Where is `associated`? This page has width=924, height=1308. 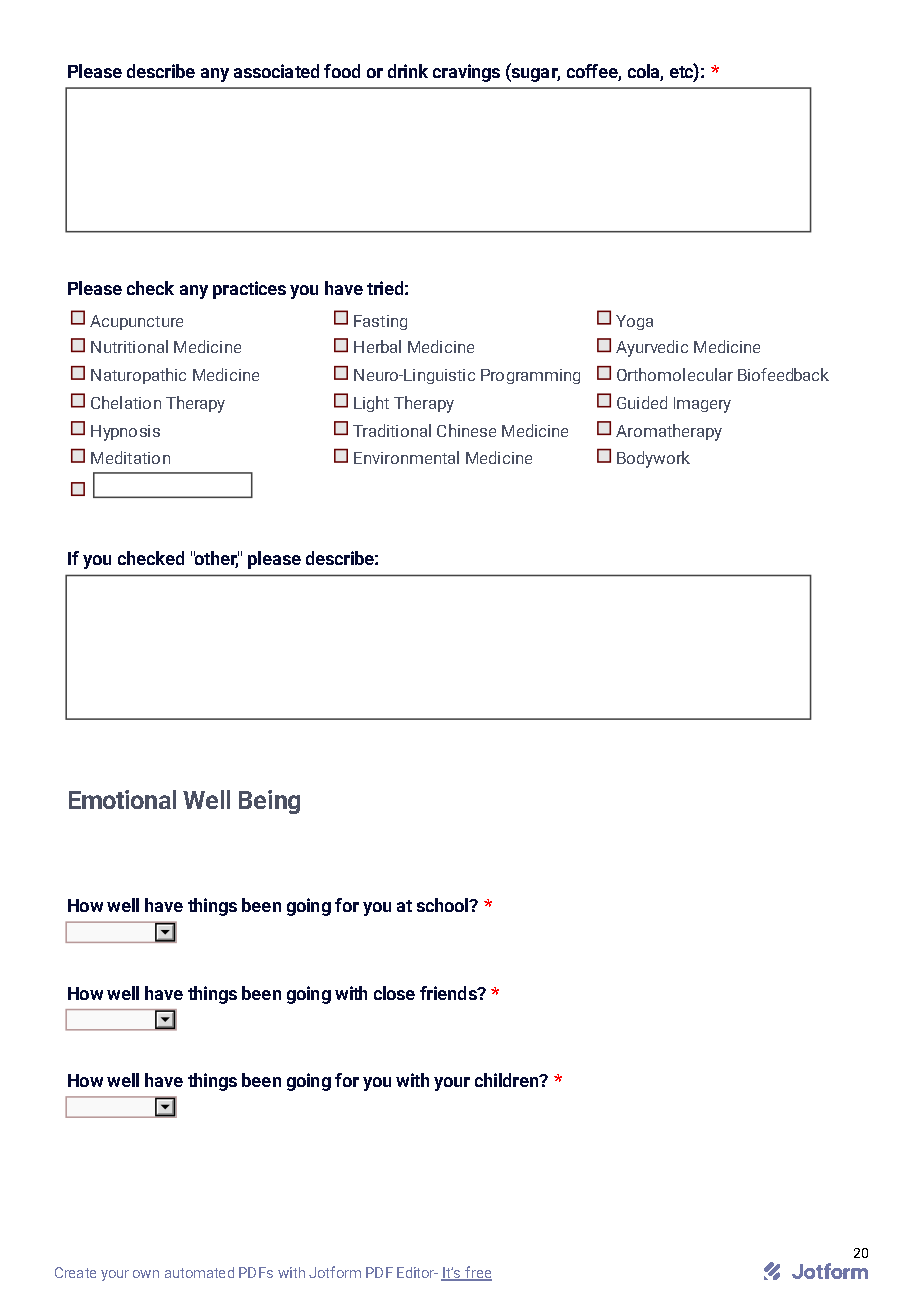 associated is located at coordinates (276, 71).
